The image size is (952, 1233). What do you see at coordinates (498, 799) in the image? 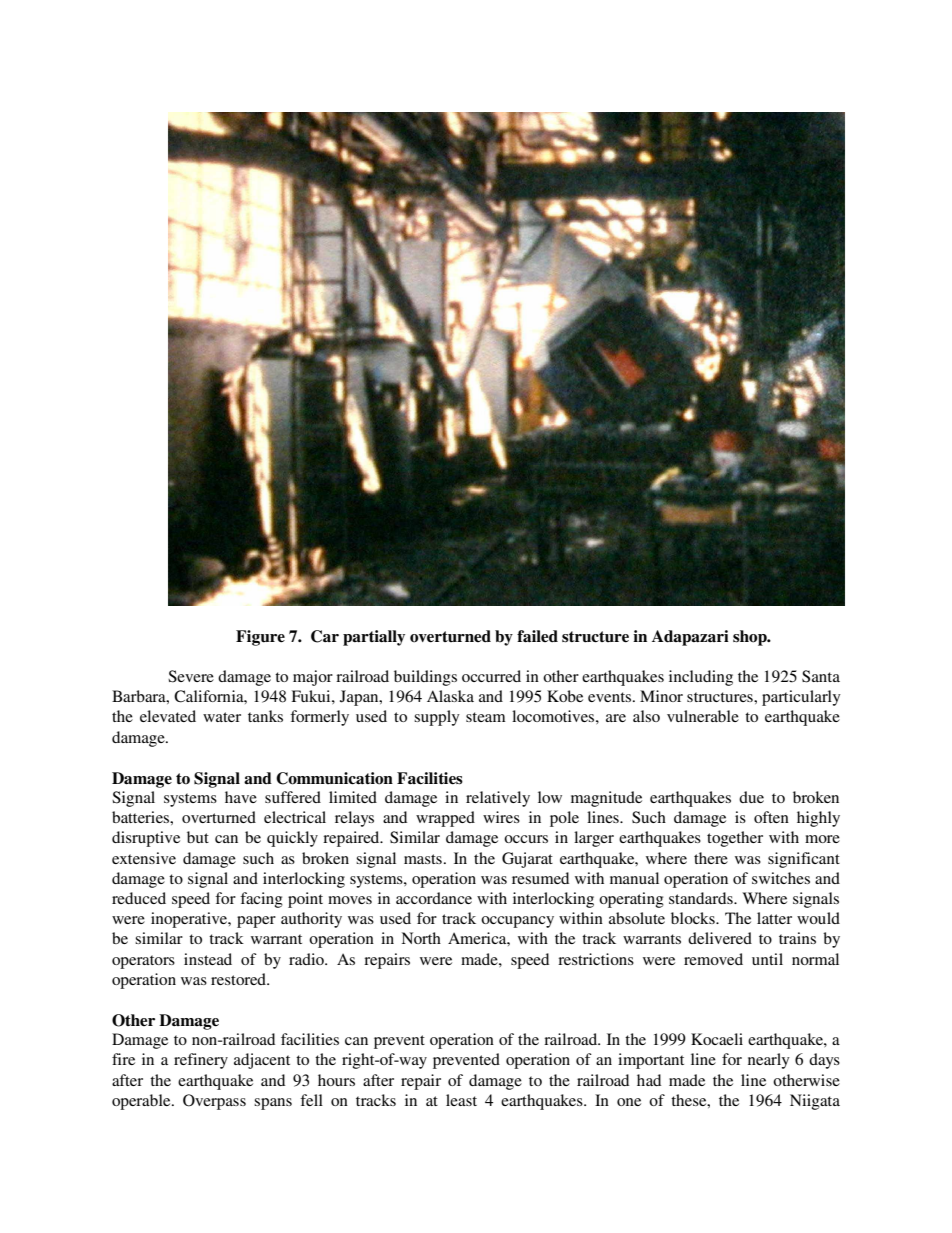
I see `relatively` at bounding box center [498, 799].
